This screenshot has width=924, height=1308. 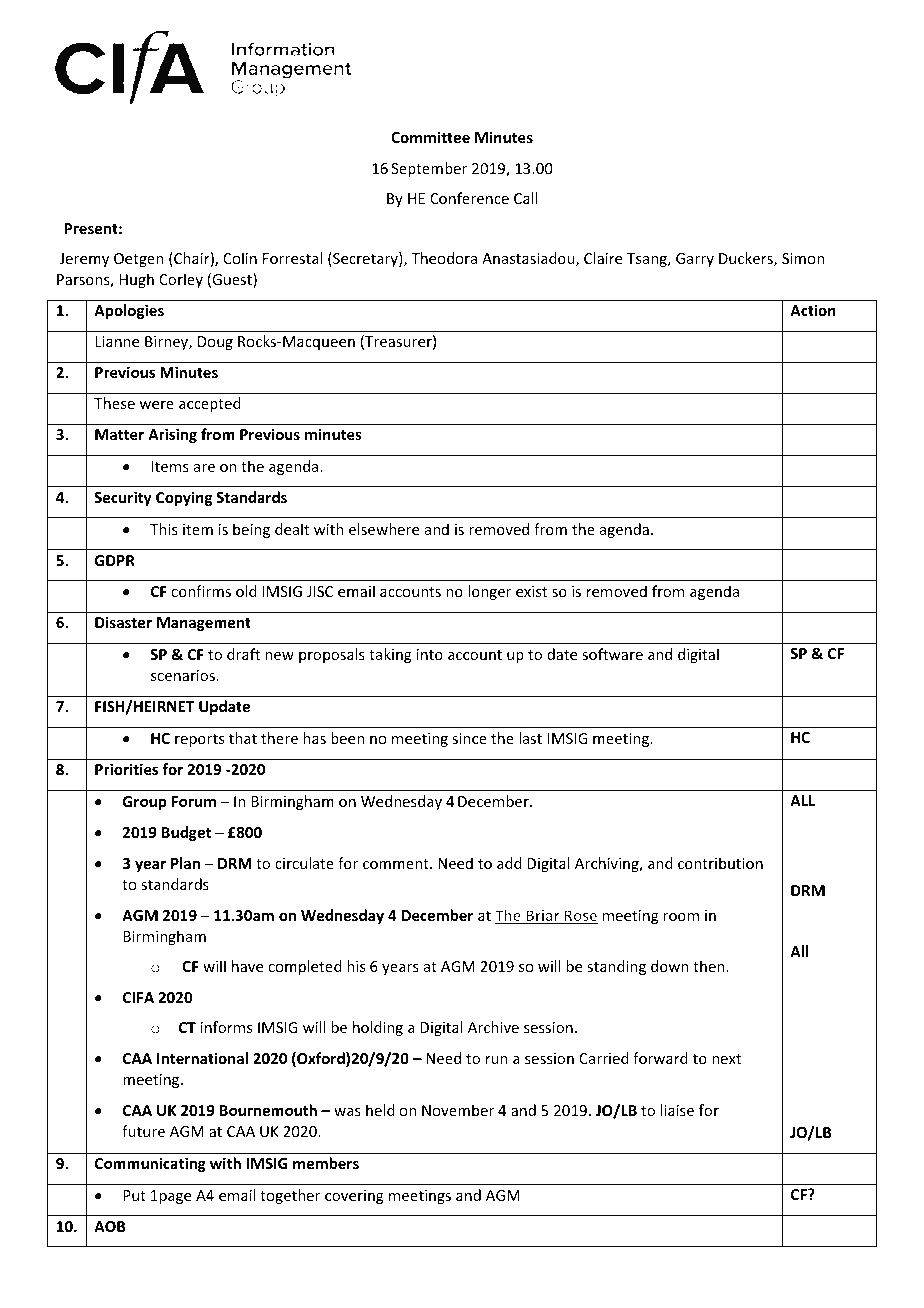 I want to click on confirms, so click(x=201, y=591).
